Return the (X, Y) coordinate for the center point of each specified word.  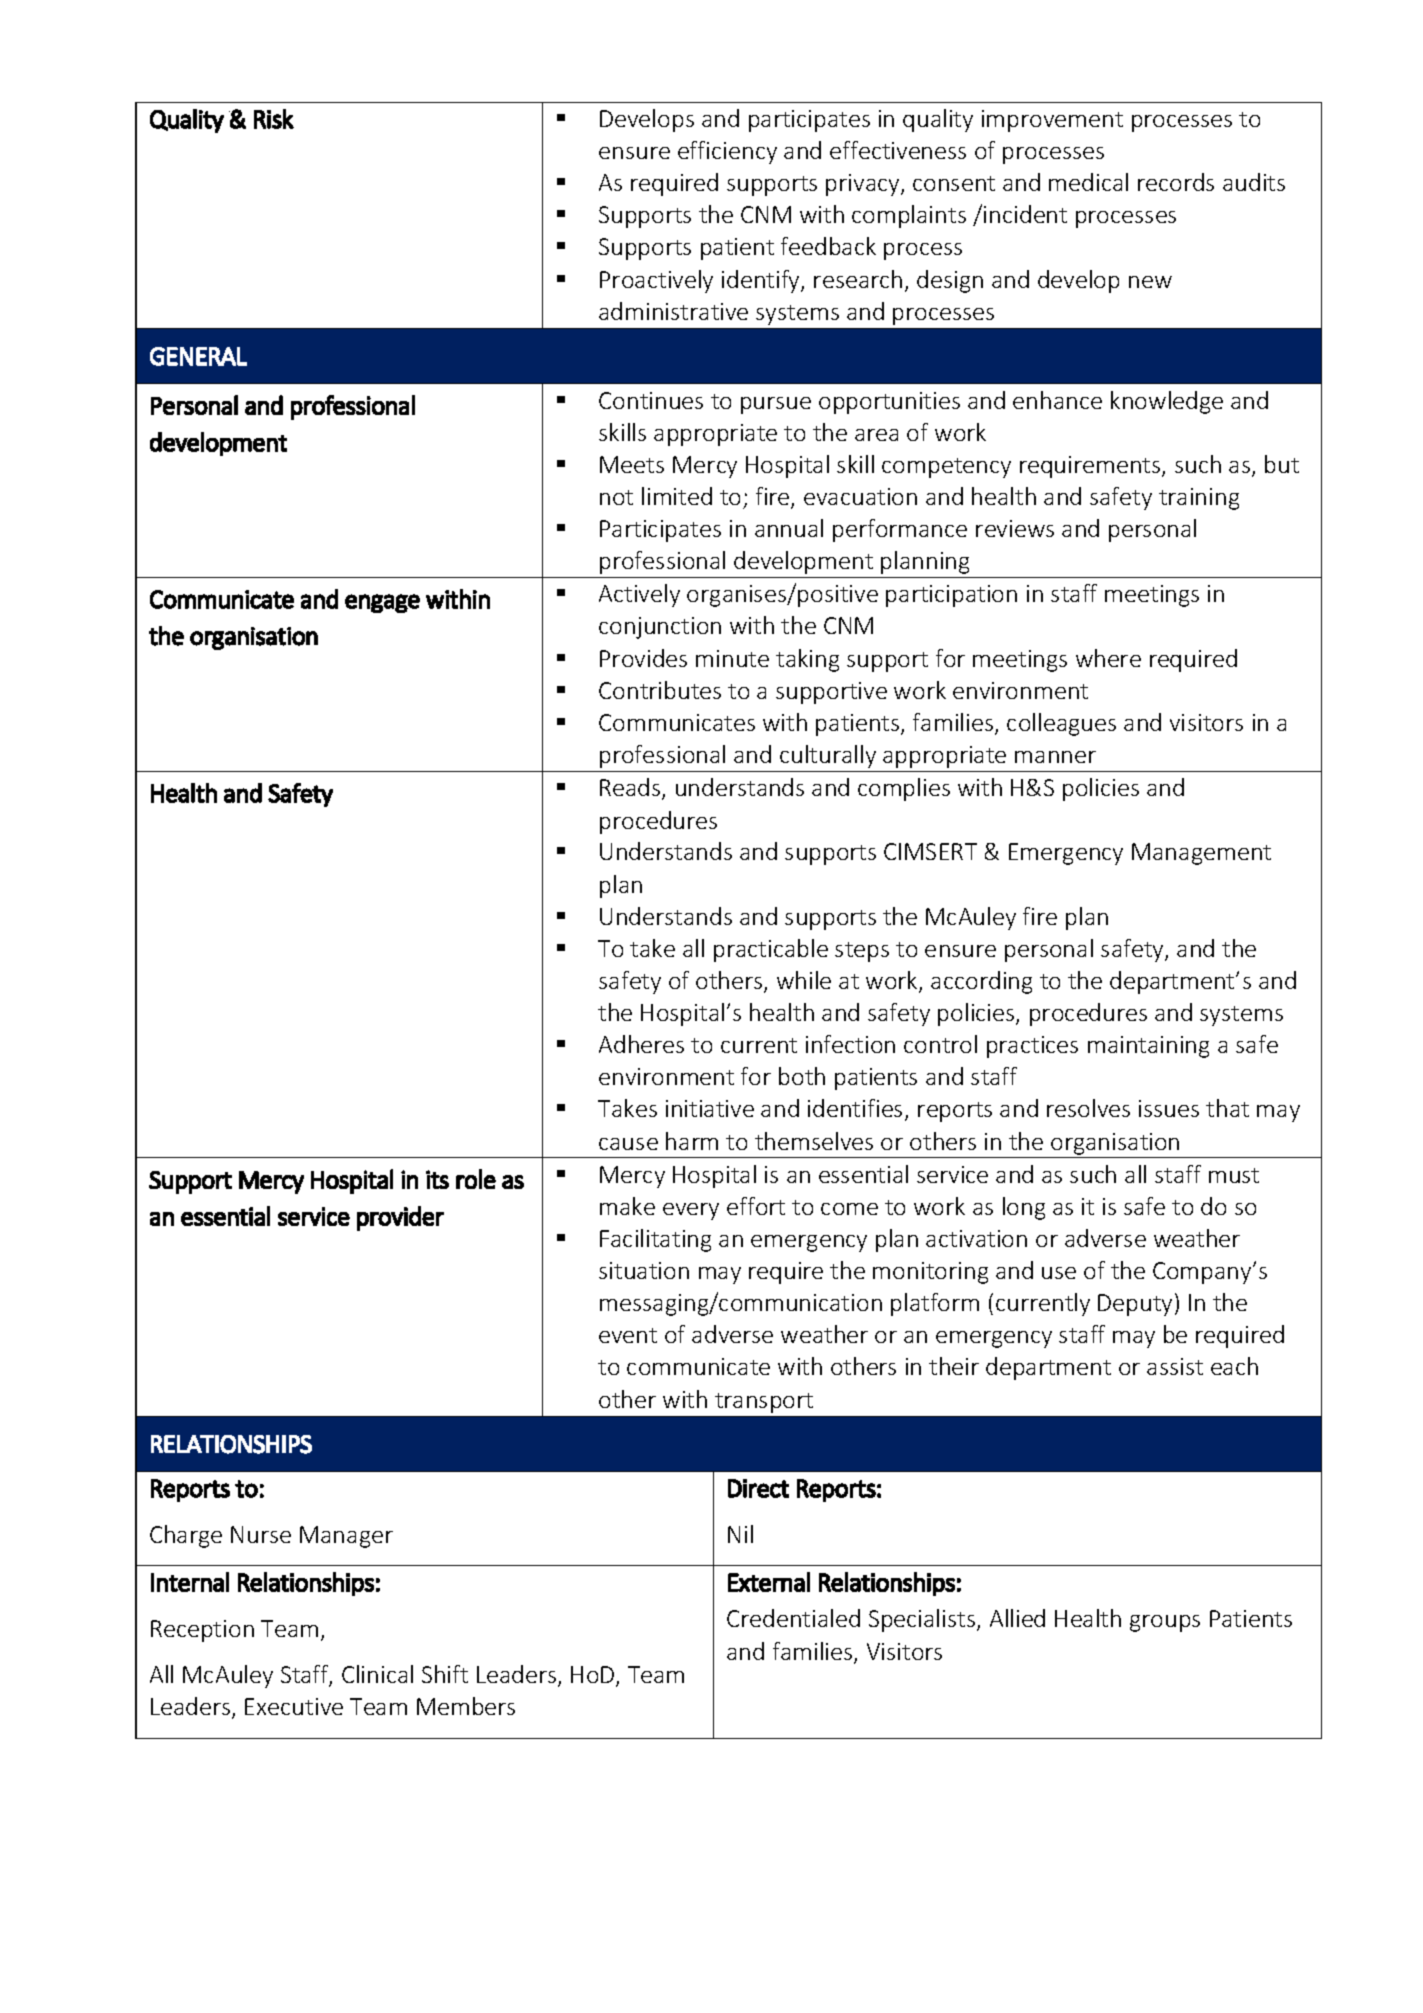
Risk (274, 119)
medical (1088, 182)
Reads (631, 789)
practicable (771, 950)
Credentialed (793, 1618)
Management (1201, 854)
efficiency (727, 152)
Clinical (377, 1674)
